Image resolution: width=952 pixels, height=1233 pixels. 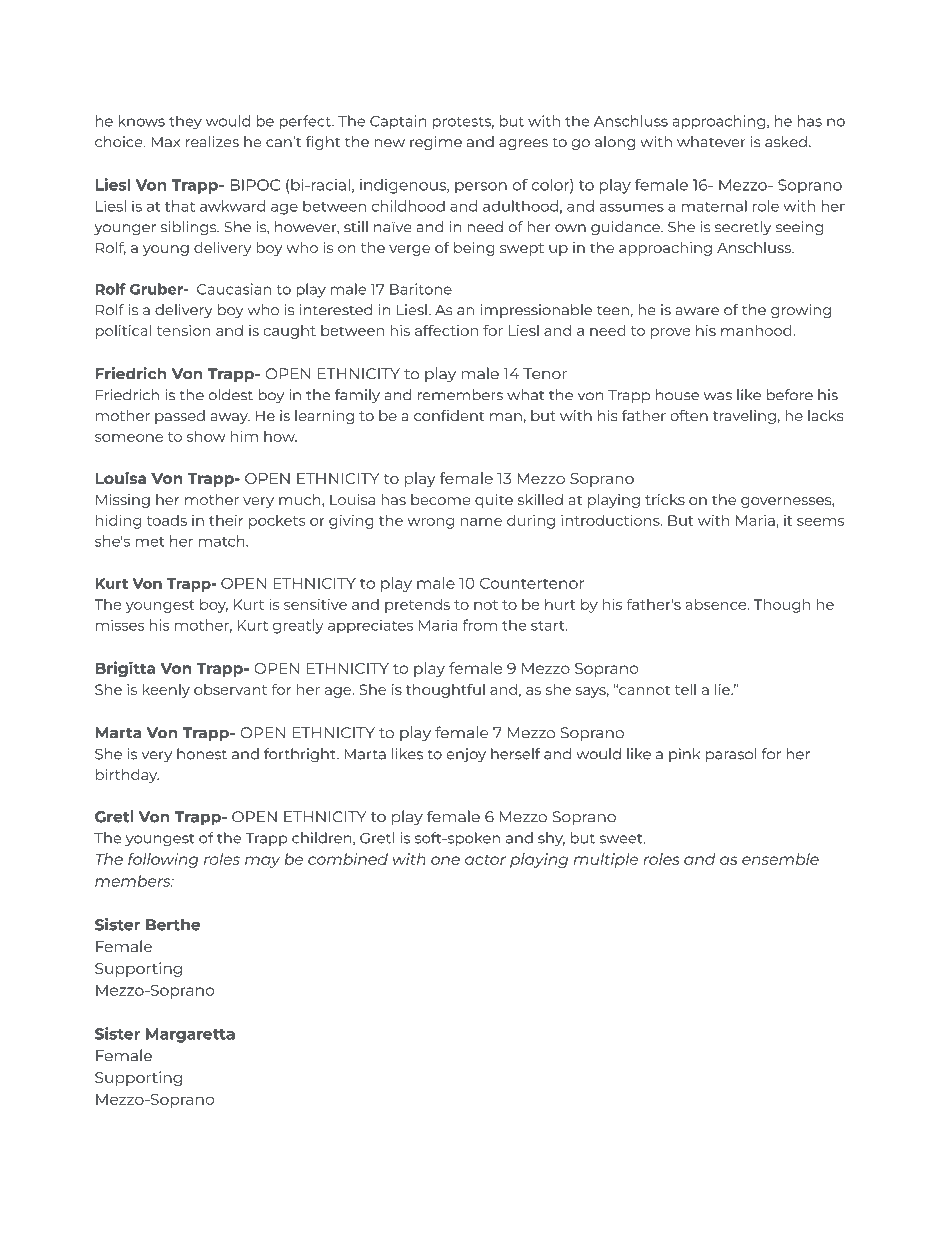 What do you see at coordinates (436, 143) in the image?
I see `regime` at bounding box center [436, 143].
